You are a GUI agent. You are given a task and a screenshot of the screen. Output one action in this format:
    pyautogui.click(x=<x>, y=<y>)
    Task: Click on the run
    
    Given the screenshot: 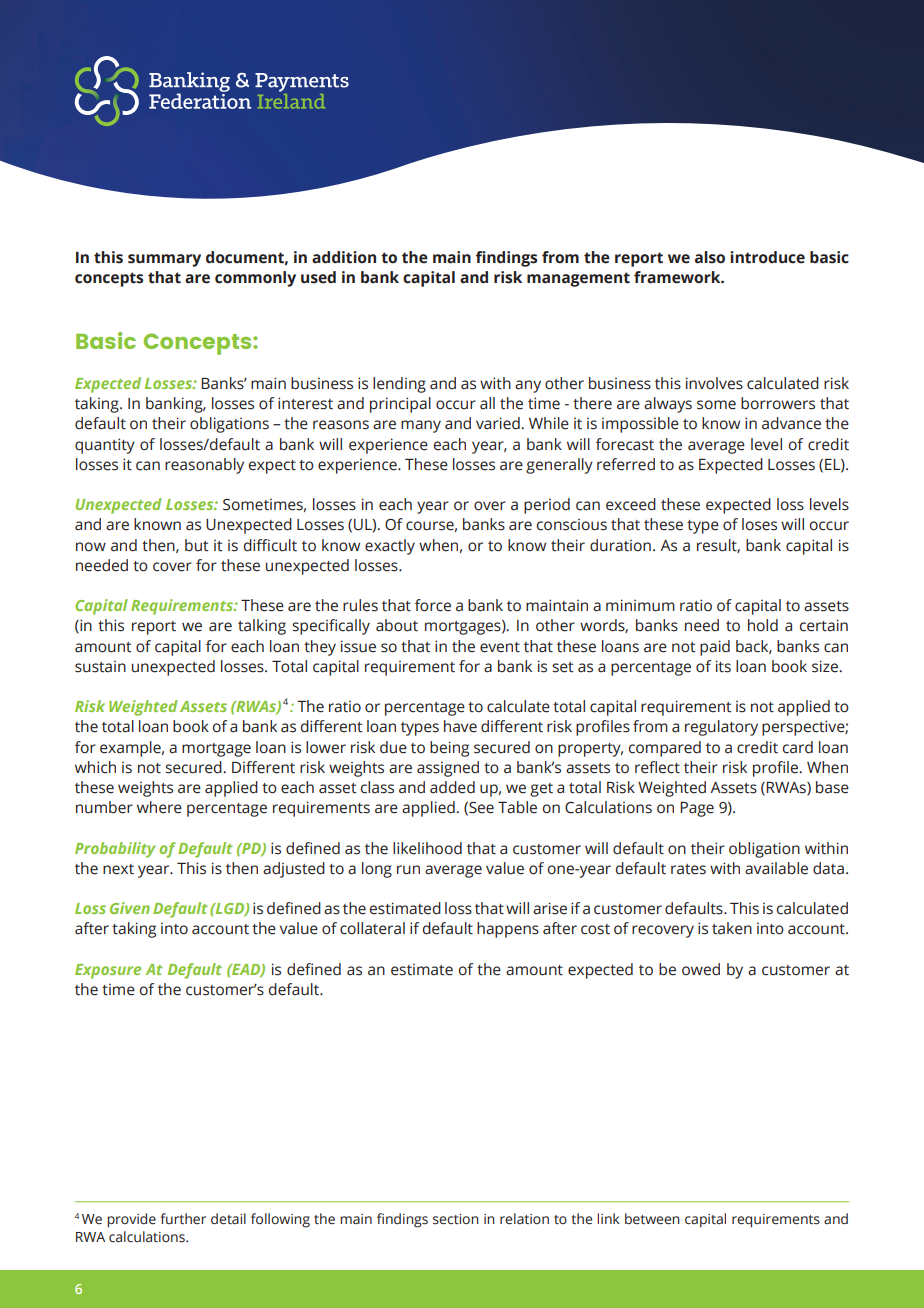 What is the action you would take?
    pyautogui.click(x=408, y=870)
